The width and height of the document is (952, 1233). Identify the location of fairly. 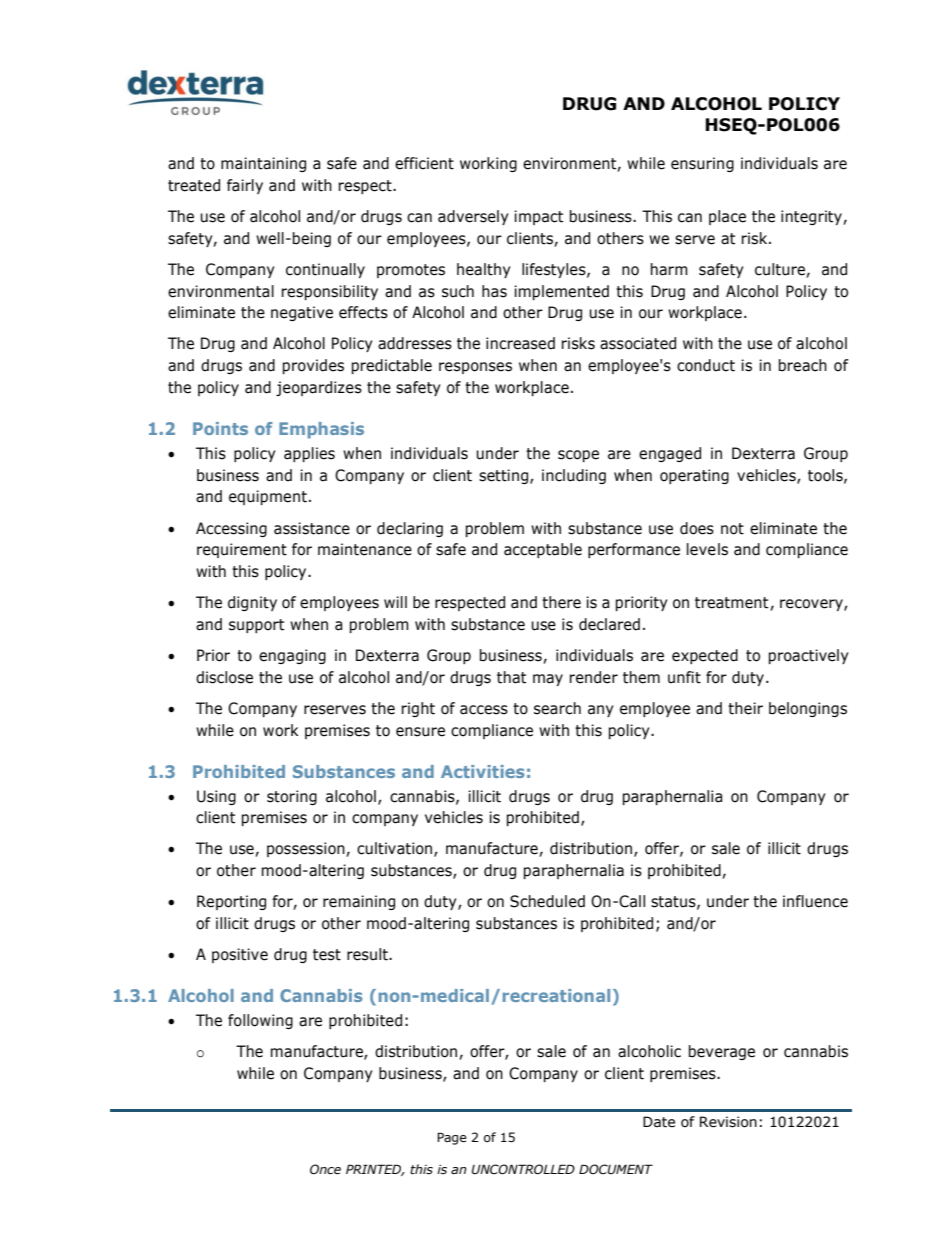
(245, 186).
